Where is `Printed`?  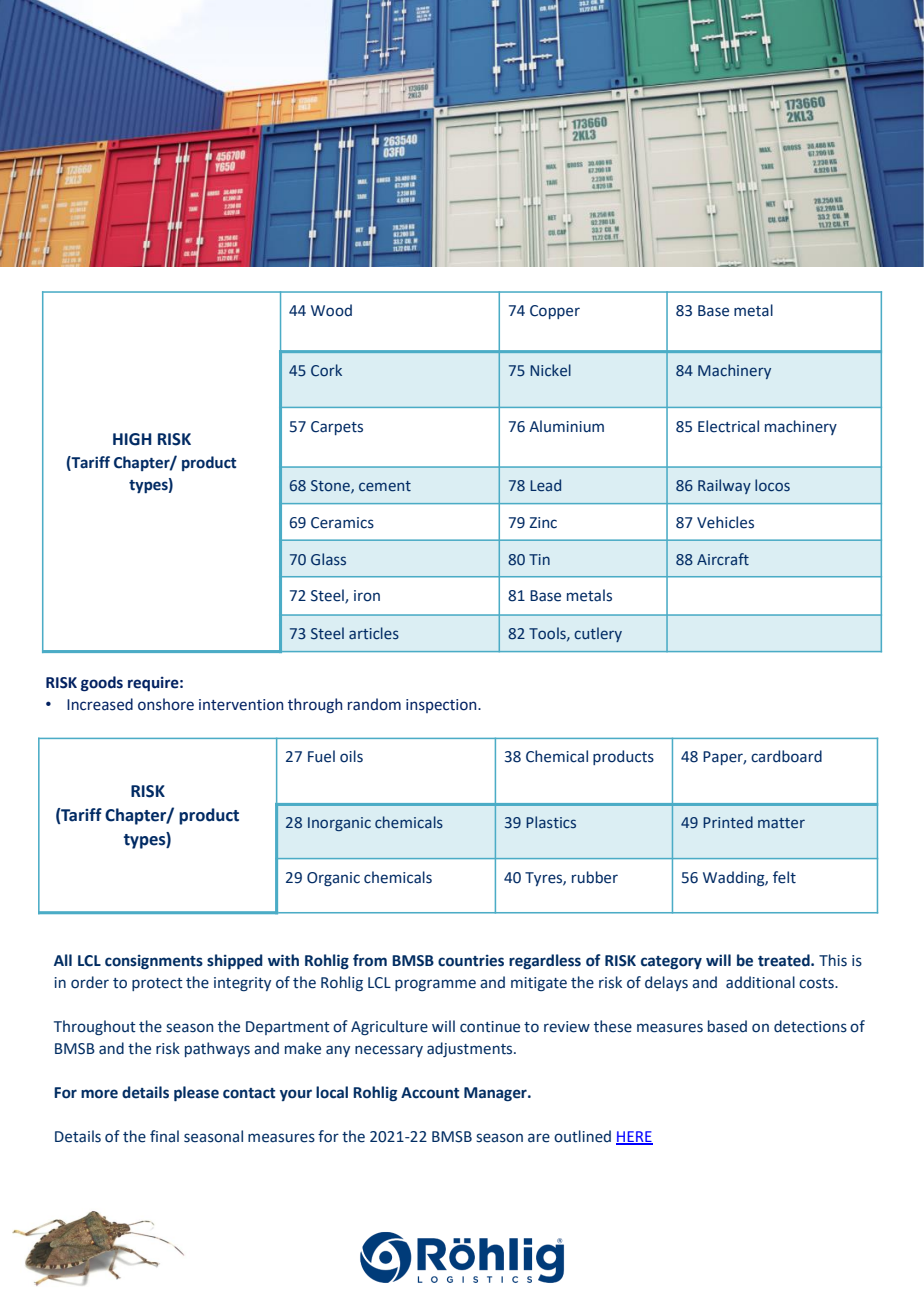
Printed is located at coordinates (728, 822).
